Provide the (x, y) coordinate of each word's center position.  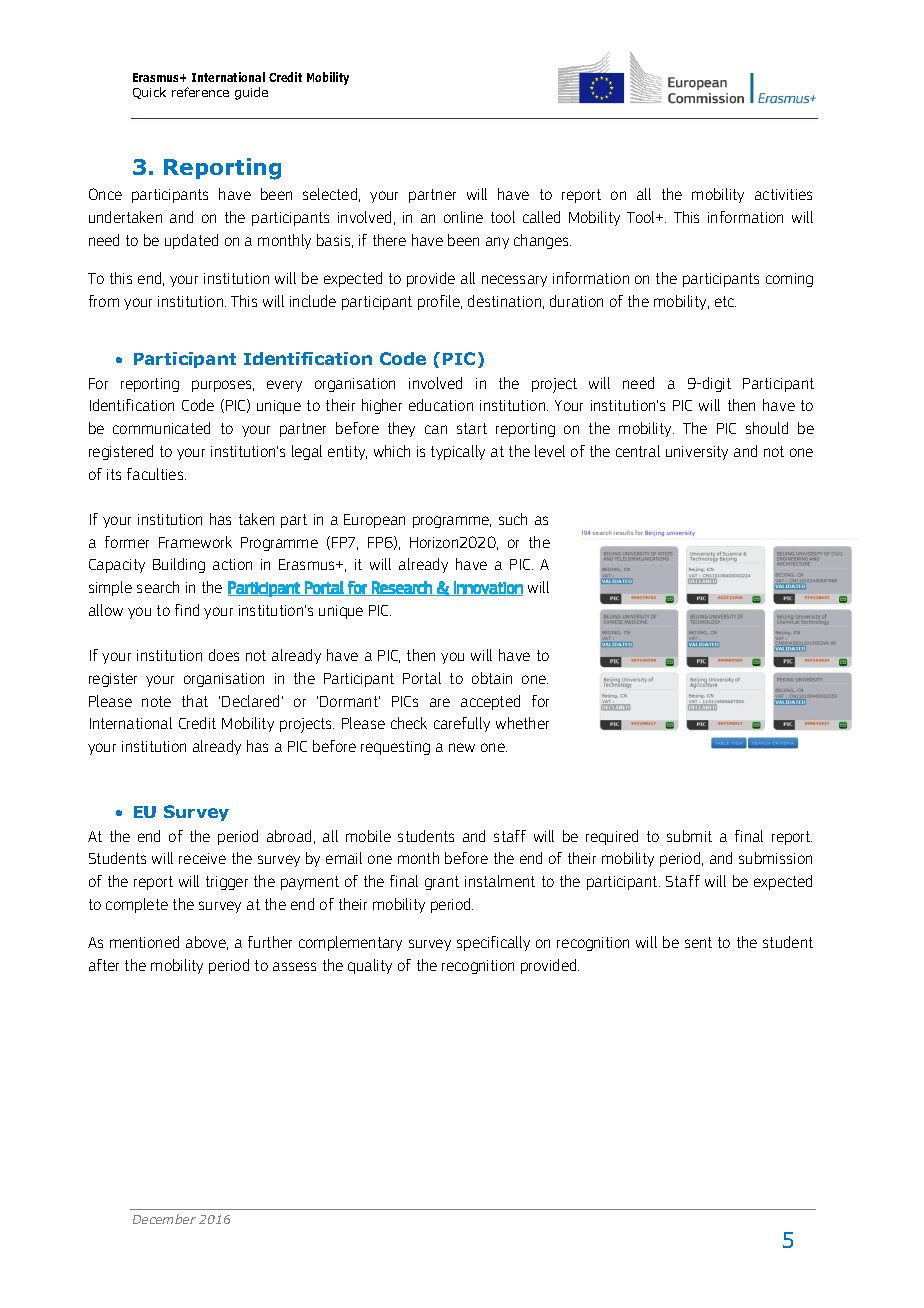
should (767, 428)
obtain (492, 678)
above (207, 943)
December (164, 1219)
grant (442, 883)
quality (370, 966)
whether (522, 723)
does (224, 655)
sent (698, 942)
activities (783, 194)
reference (200, 92)
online (463, 217)
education (441, 405)
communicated (161, 428)
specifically (493, 943)
